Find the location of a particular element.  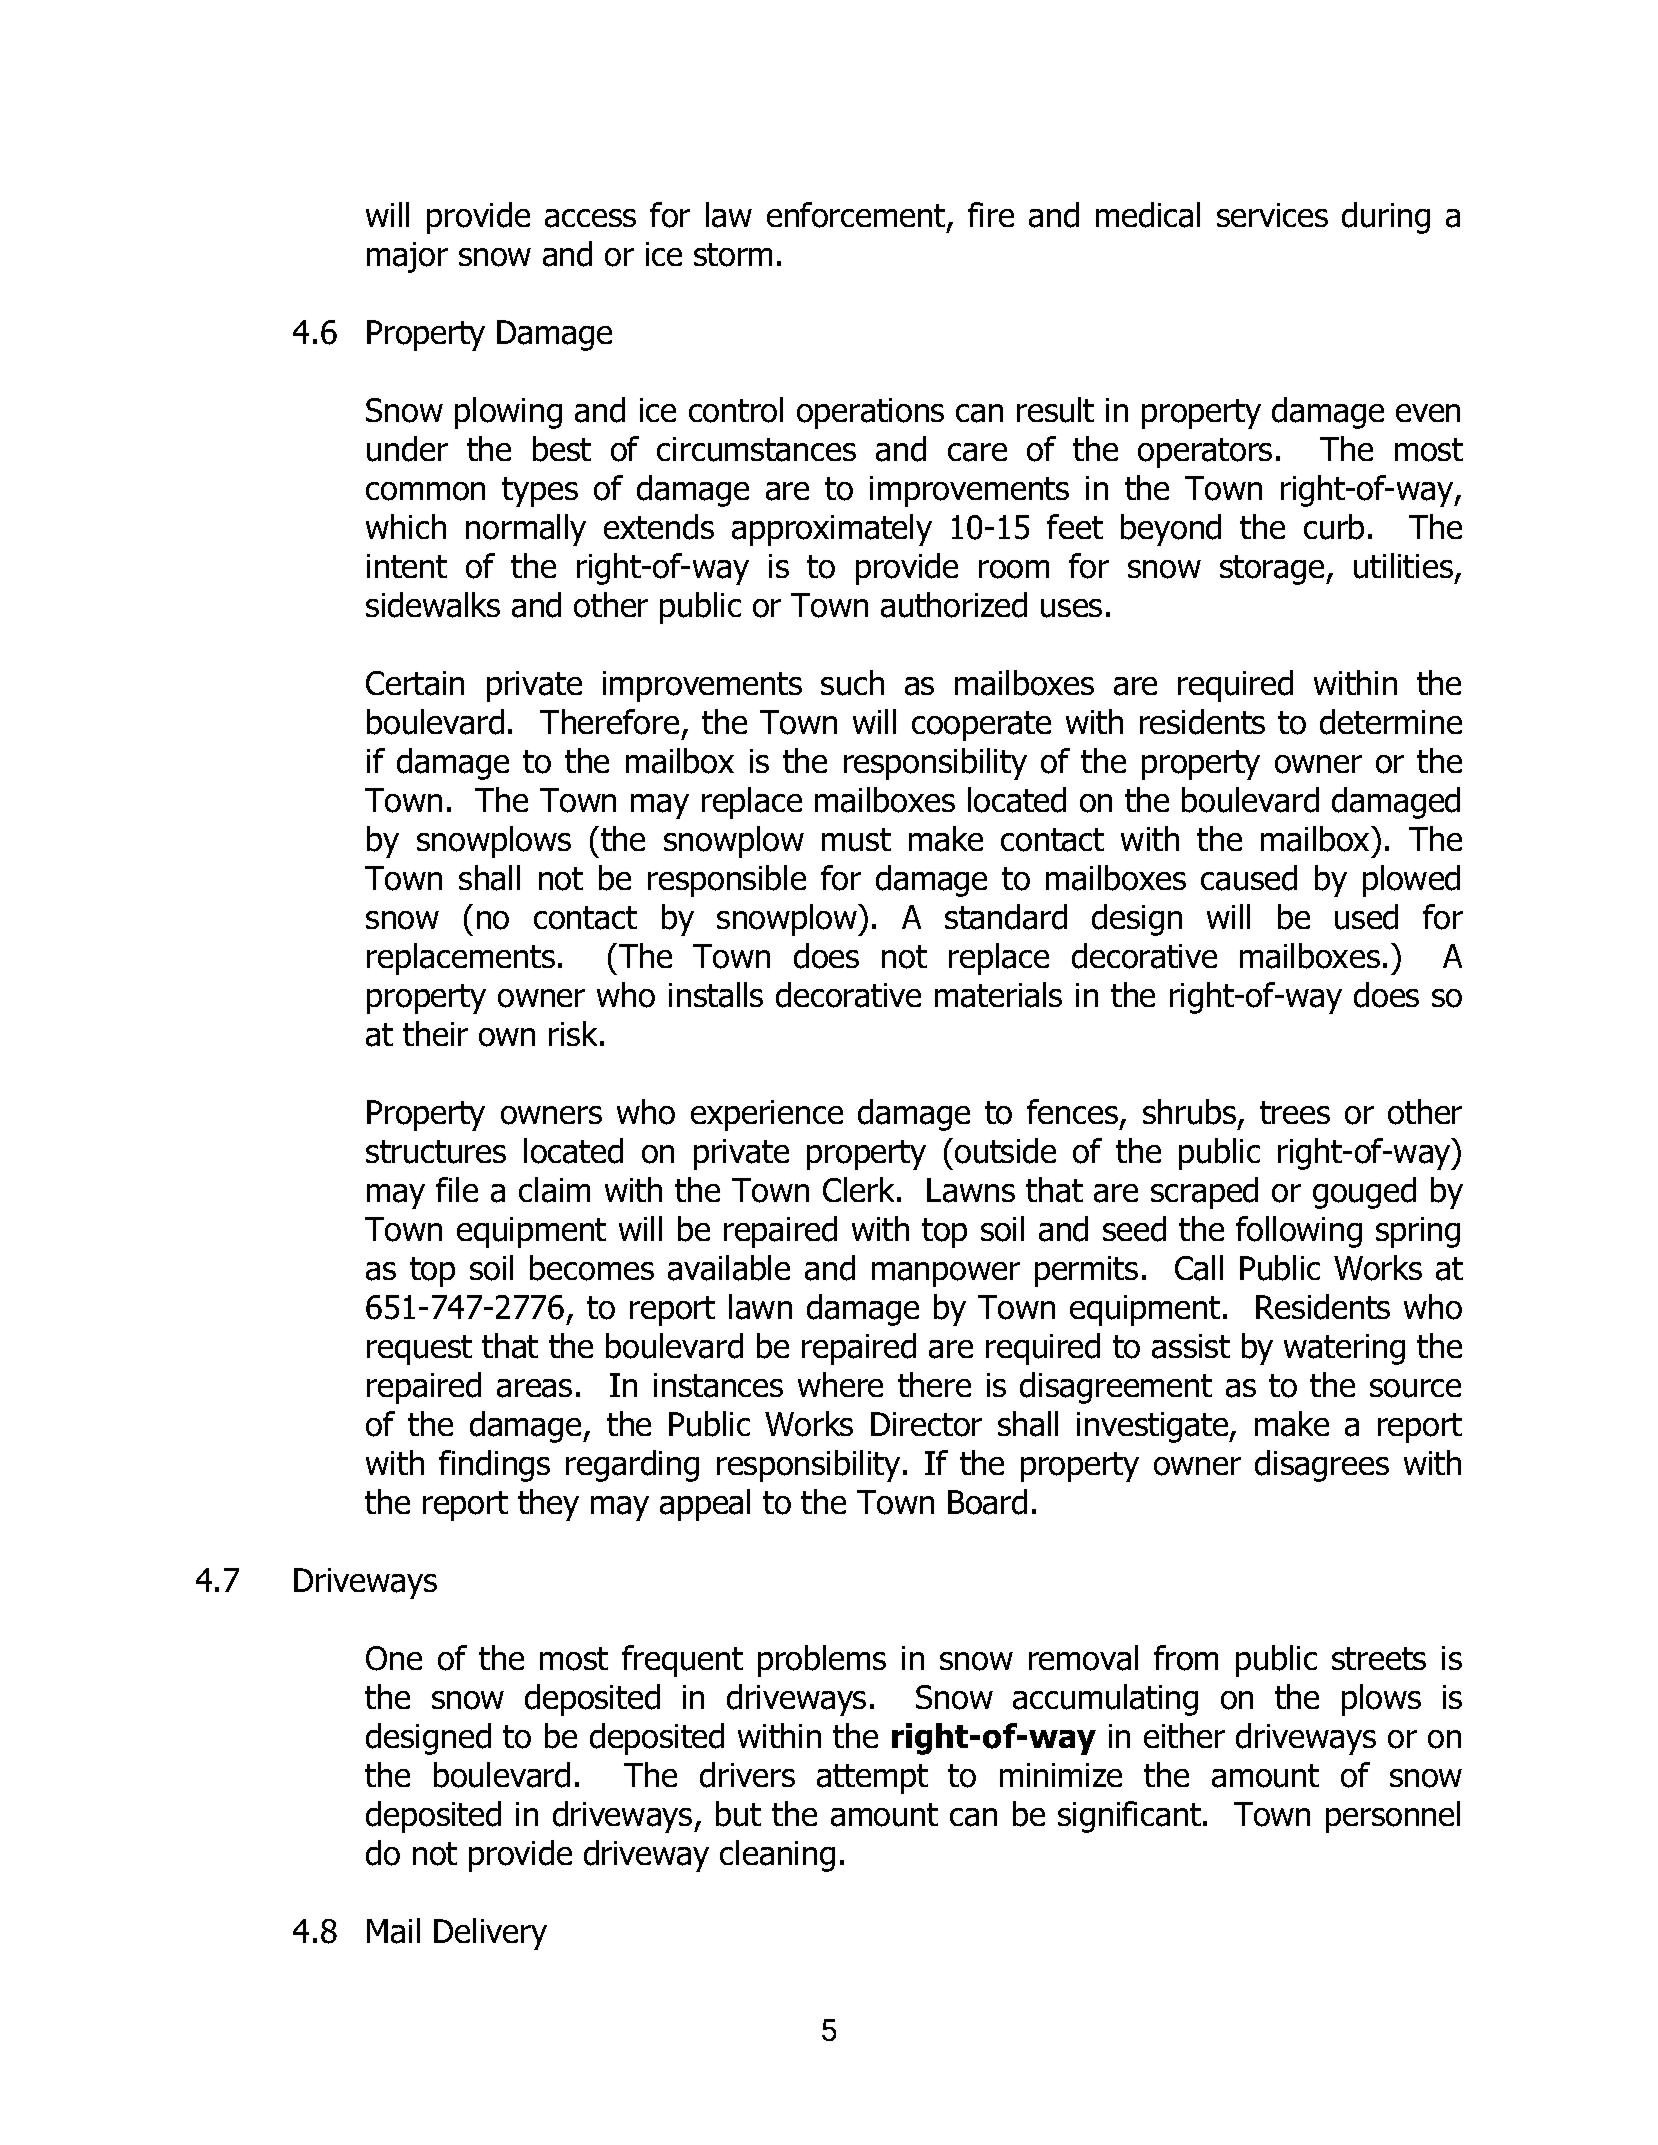

watering is located at coordinates (1344, 1349).
